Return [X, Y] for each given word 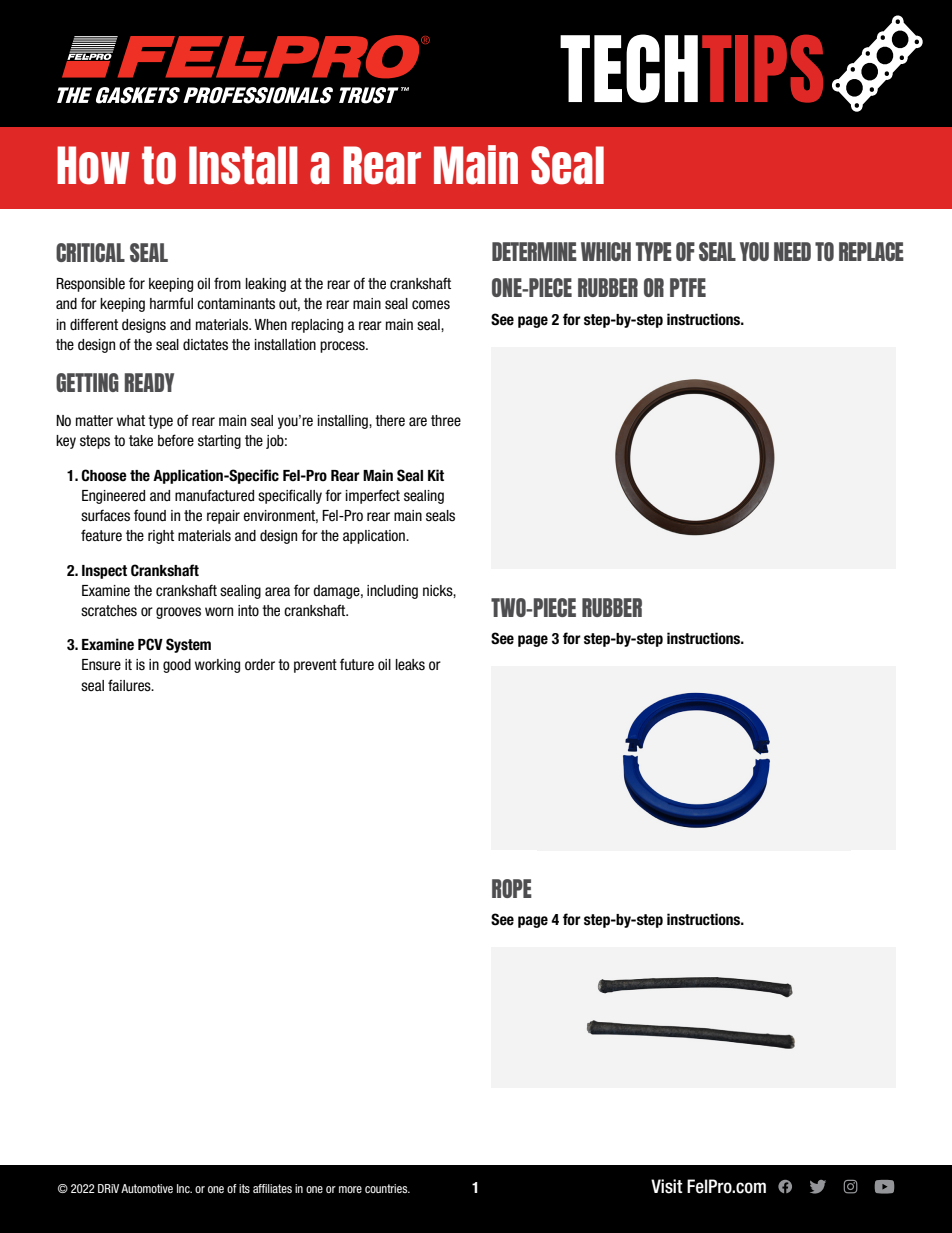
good [177, 666]
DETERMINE [534, 251]
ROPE [512, 888]
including [392, 592]
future [357, 664]
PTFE [688, 287]
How [93, 165]
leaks [410, 665]
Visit [667, 1186]
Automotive [147, 1188]
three [446, 421]
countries [387, 1188]
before [176, 440]
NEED [792, 251]
